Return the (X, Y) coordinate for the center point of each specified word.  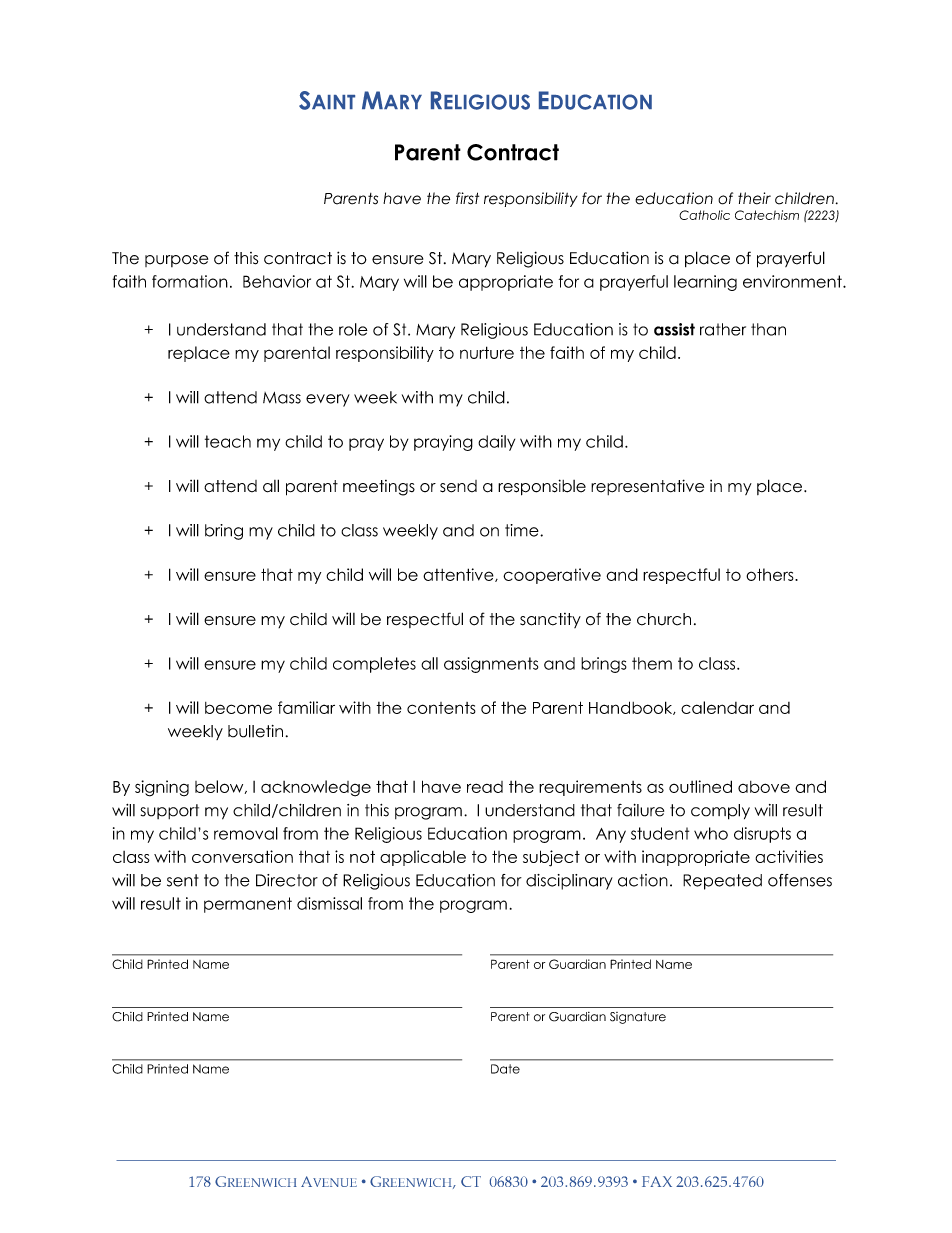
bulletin (255, 731)
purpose (176, 261)
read (485, 787)
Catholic (704, 215)
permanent (248, 905)
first (467, 198)
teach (228, 441)
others (771, 574)
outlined (700, 786)
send (458, 486)
